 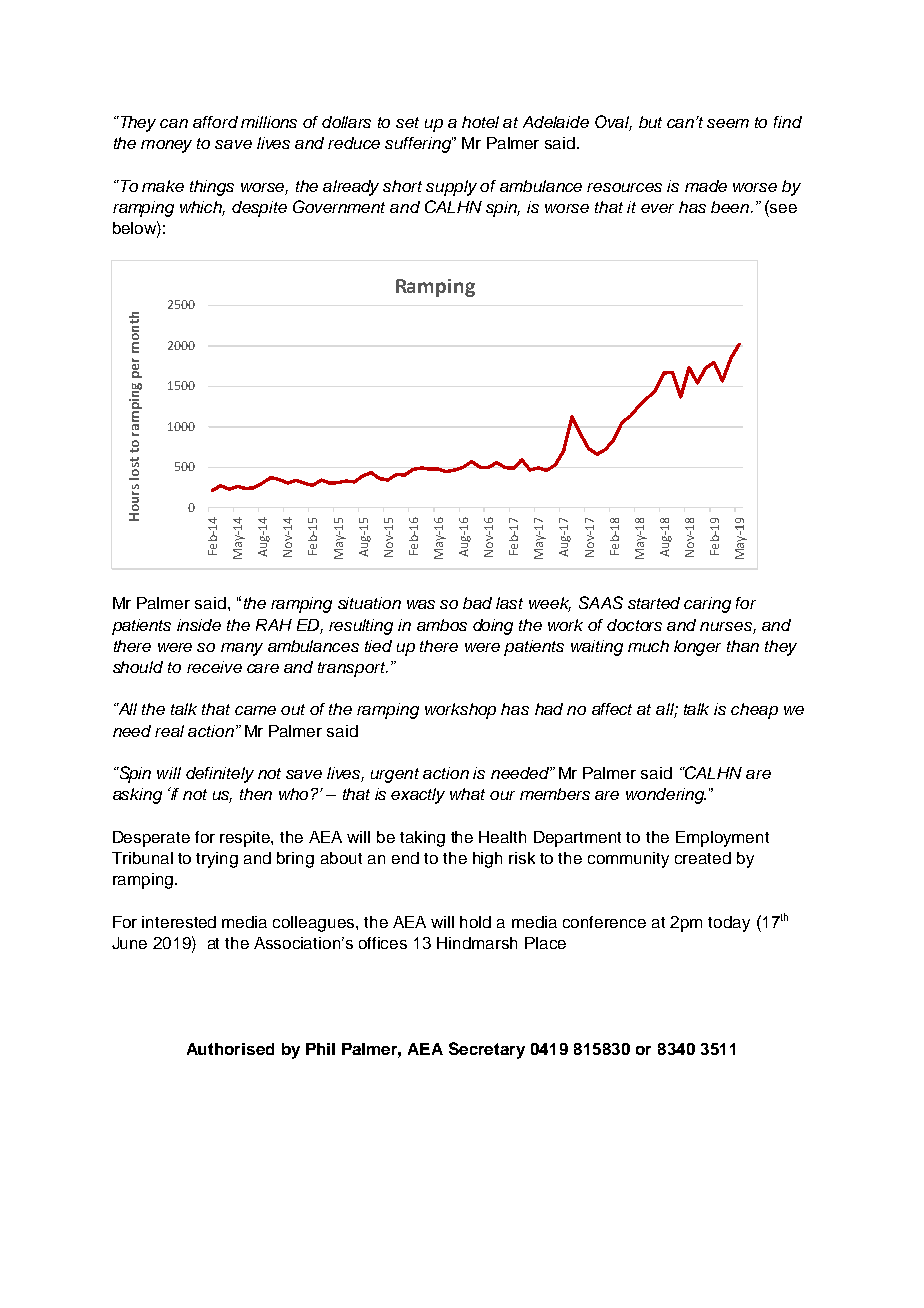 I want to click on caring, so click(x=707, y=605).
